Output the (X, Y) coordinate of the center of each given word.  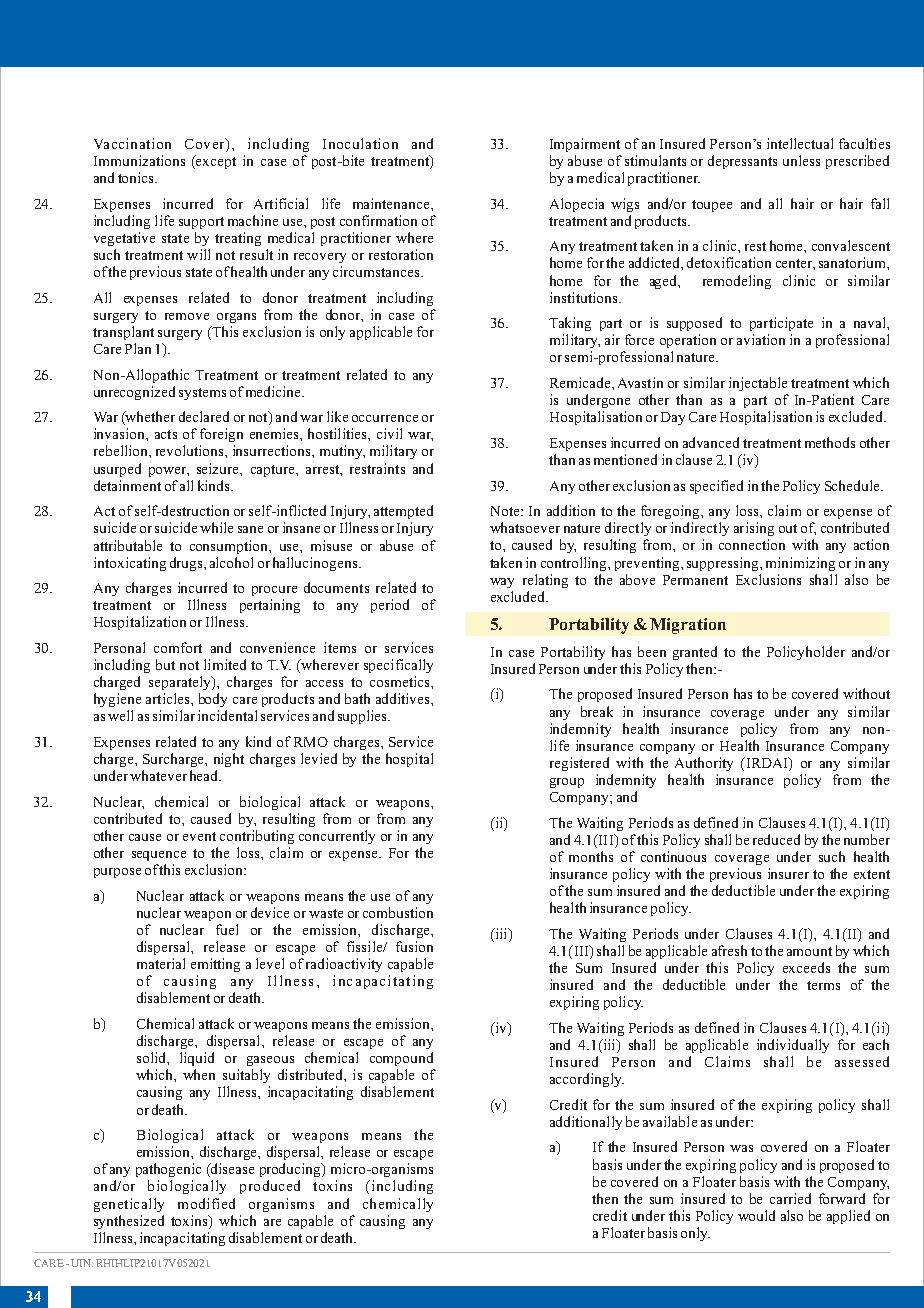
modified (206, 1203)
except (215, 162)
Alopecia (577, 205)
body (213, 700)
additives (404, 698)
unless (801, 160)
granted (695, 653)
